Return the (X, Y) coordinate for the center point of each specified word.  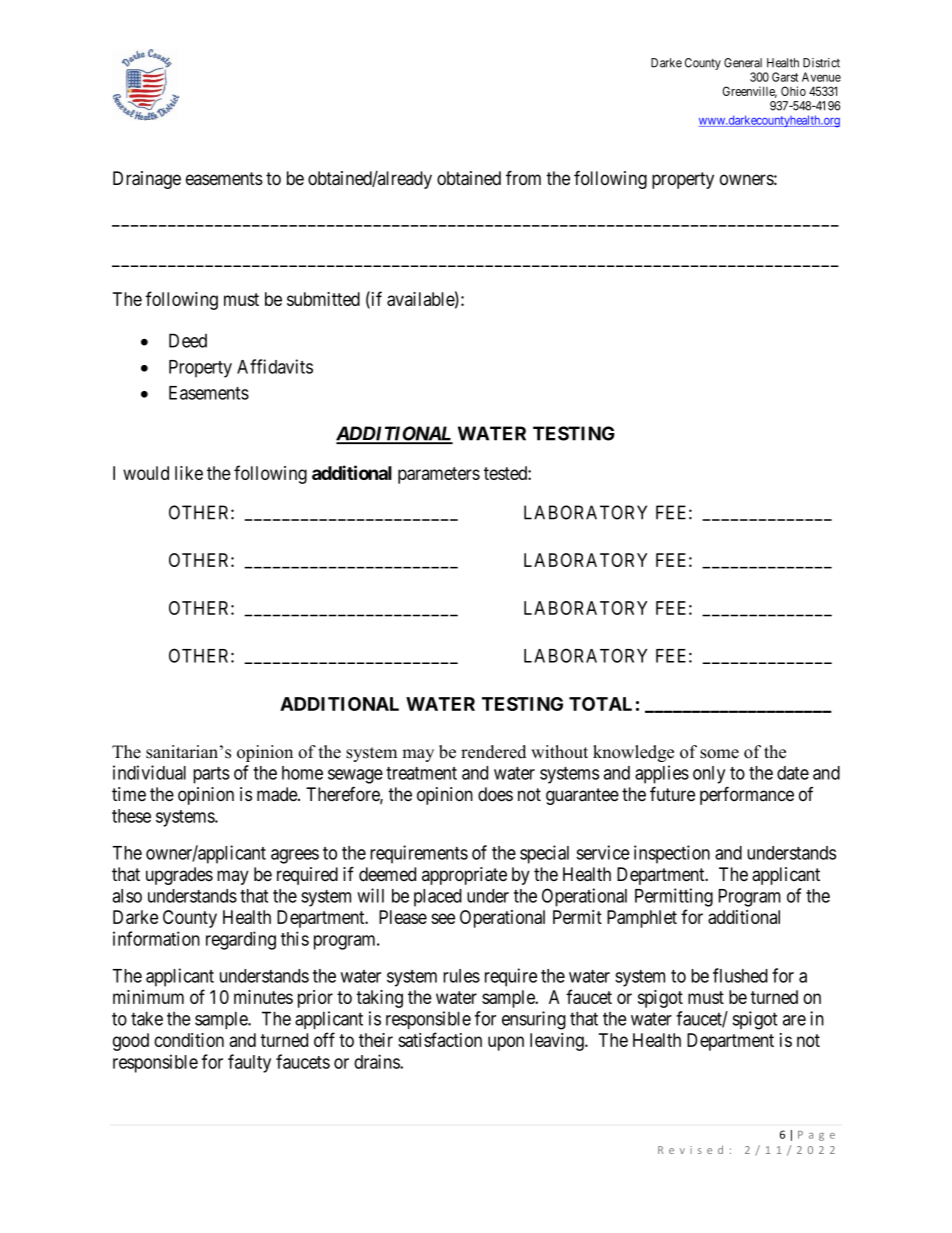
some (719, 754)
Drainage (147, 180)
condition (189, 1040)
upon (506, 1043)
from (523, 178)
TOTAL (600, 704)
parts (211, 775)
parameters (439, 475)
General (743, 63)
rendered (493, 752)
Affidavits (275, 366)
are (794, 1020)
